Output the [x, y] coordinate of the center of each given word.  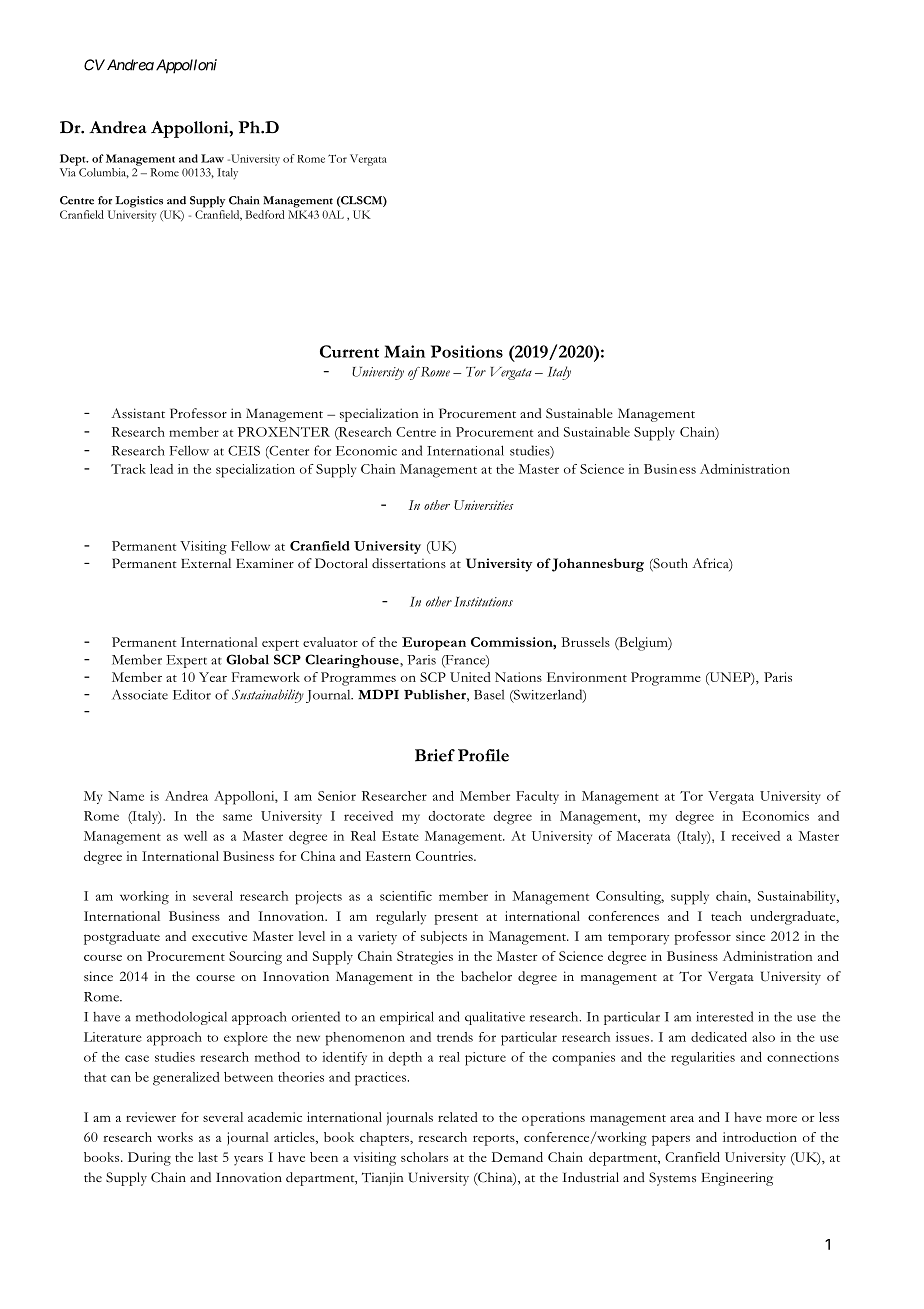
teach [726, 916]
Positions [467, 351]
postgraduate [122, 938]
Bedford [264, 214]
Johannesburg [598, 565]
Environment [587, 677]
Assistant [138, 413]
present [456, 919]
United [470, 677]
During [149, 1159]
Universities [484, 505]
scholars [424, 1157]
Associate [140, 694]
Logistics [139, 202]
